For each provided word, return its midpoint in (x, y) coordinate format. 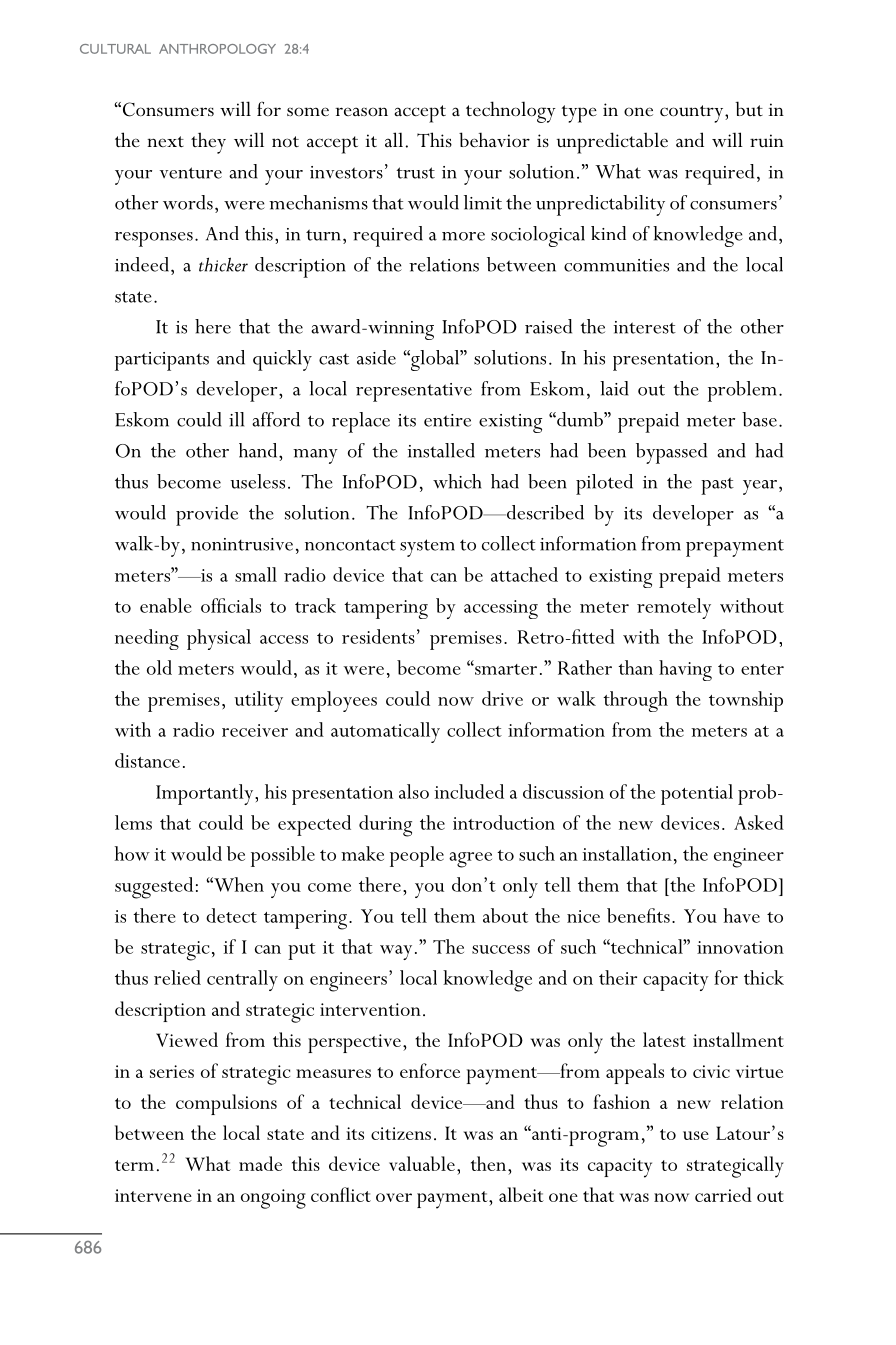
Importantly (206, 794)
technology (511, 112)
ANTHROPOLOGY (217, 49)
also (414, 791)
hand (259, 450)
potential (697, 794)
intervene (153, 1195)
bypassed (671, 453)
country (693, 114)
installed (441, 450)
